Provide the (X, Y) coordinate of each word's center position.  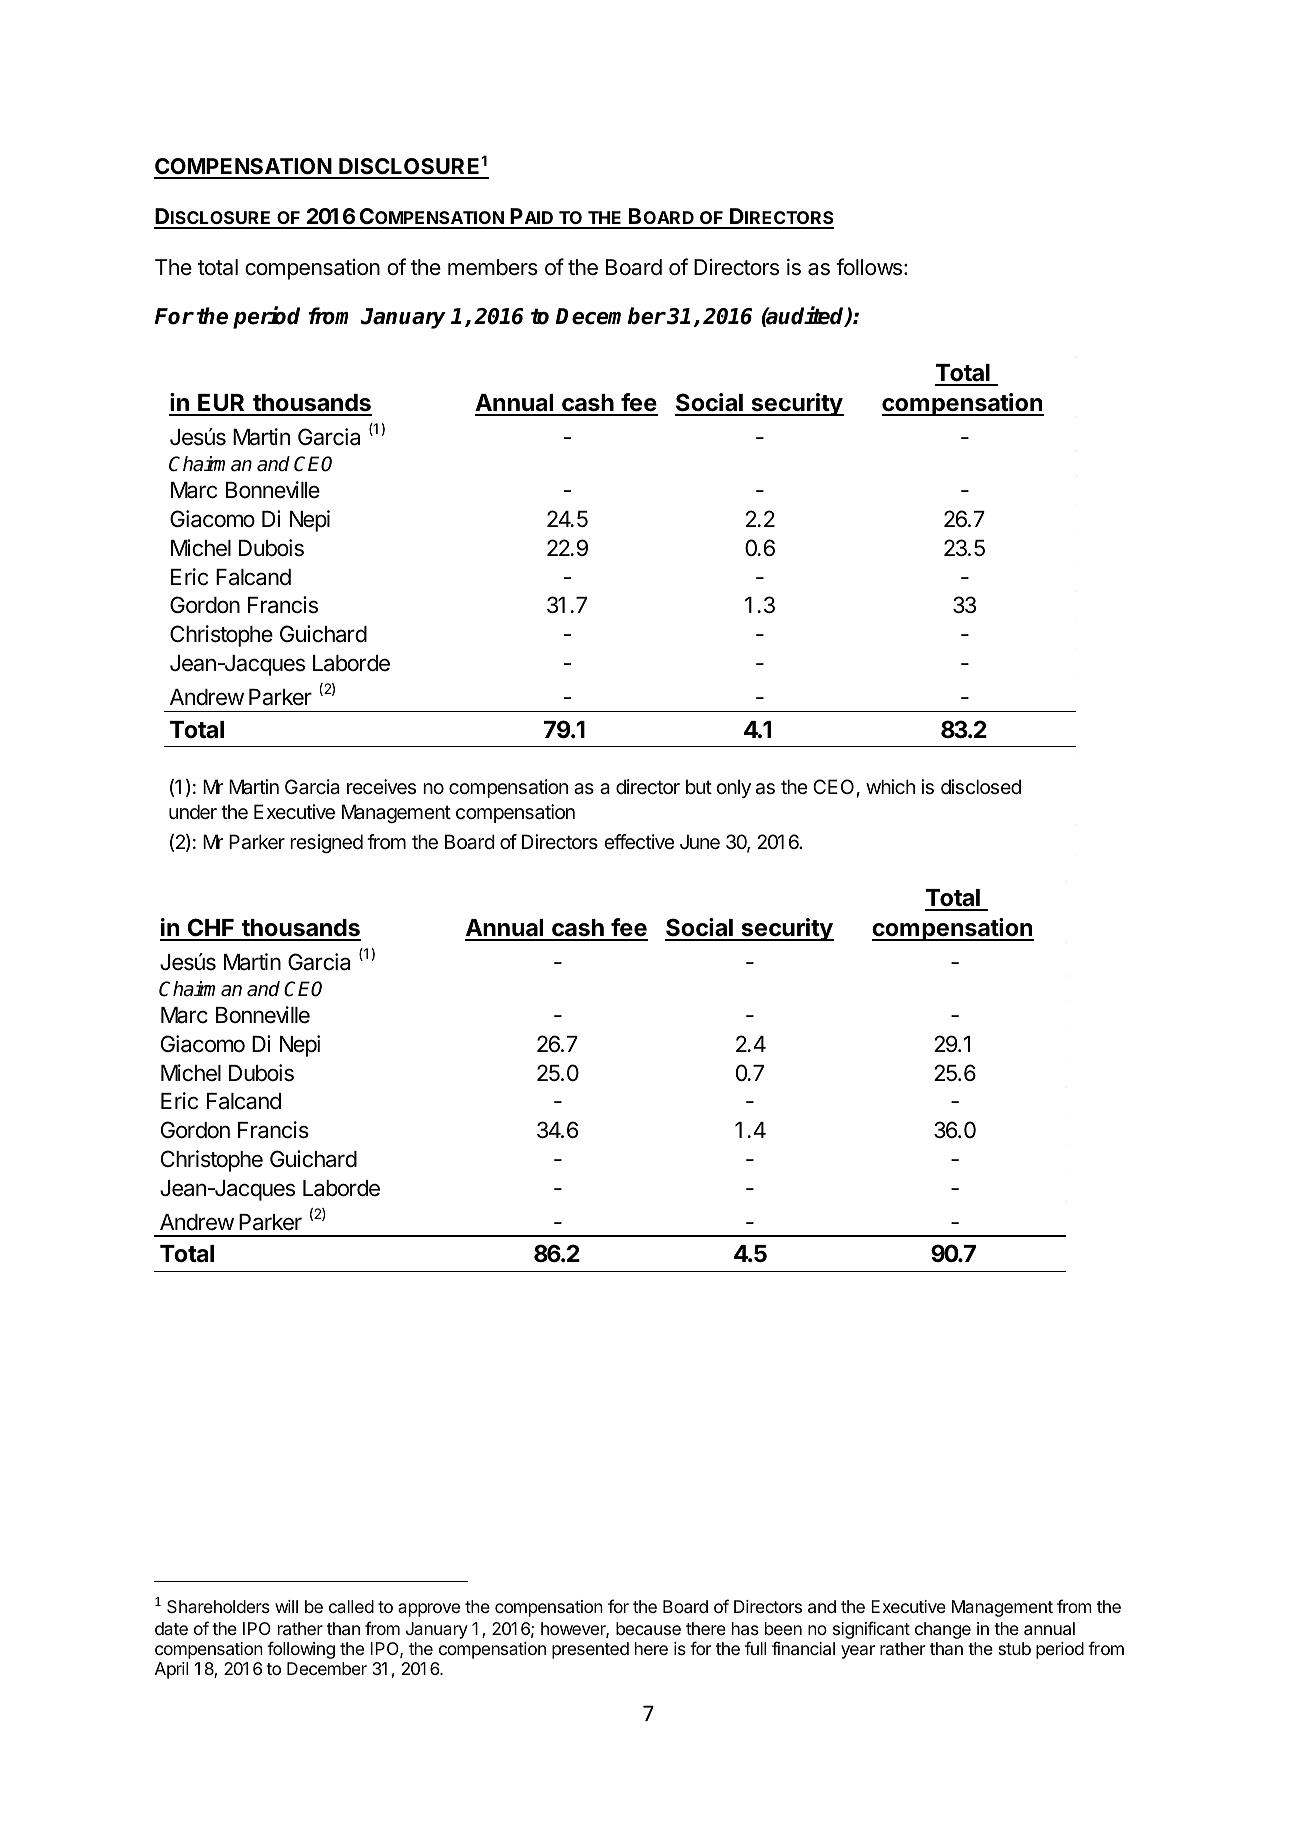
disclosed (981, 787)
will (286, 1606)
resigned (326, 844)
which (890, 787)
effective (639, 842)
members (493, 267)
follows (869, 267)
